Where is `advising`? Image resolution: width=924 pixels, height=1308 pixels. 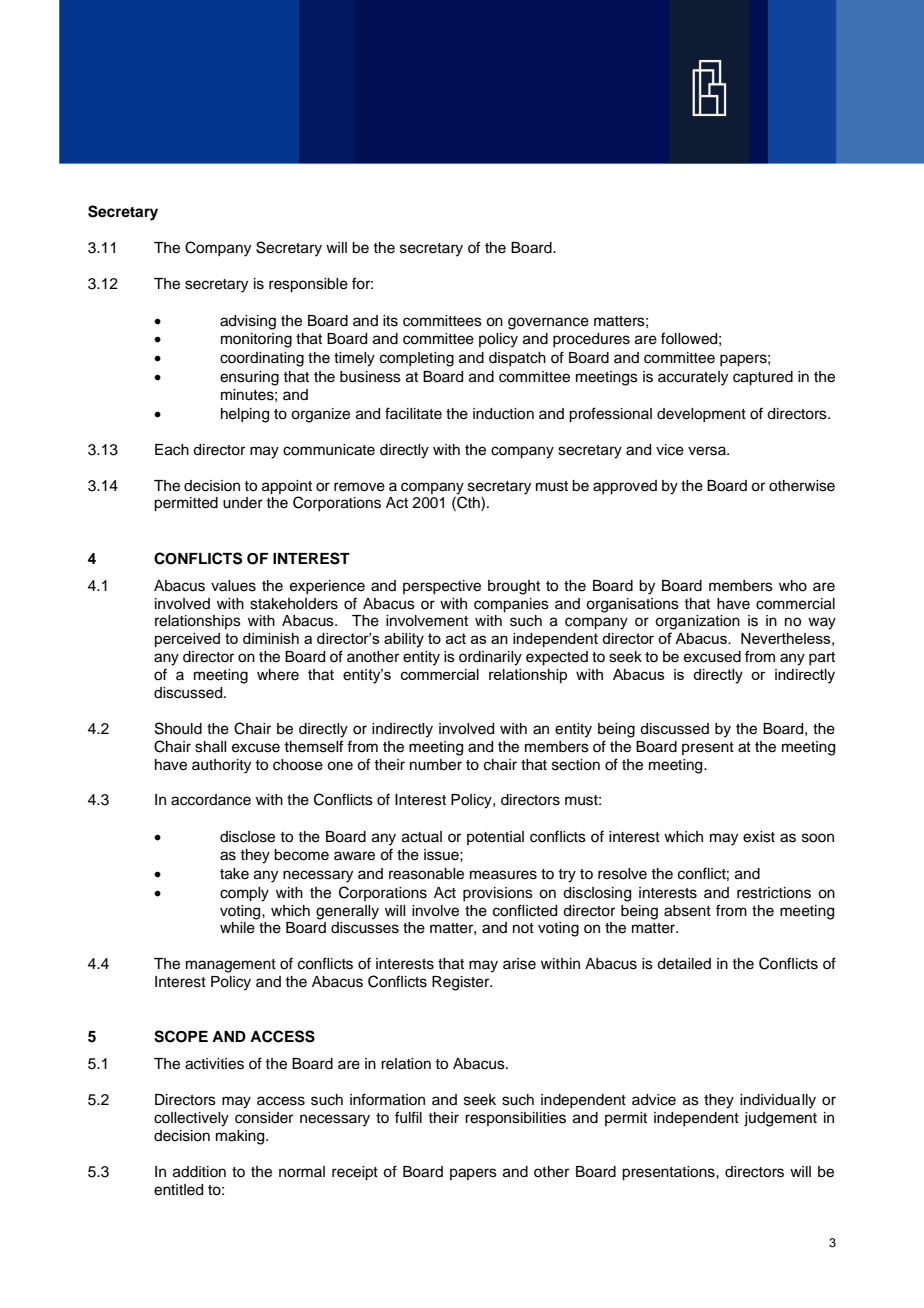
advising is located at coordinates (248, 322).
